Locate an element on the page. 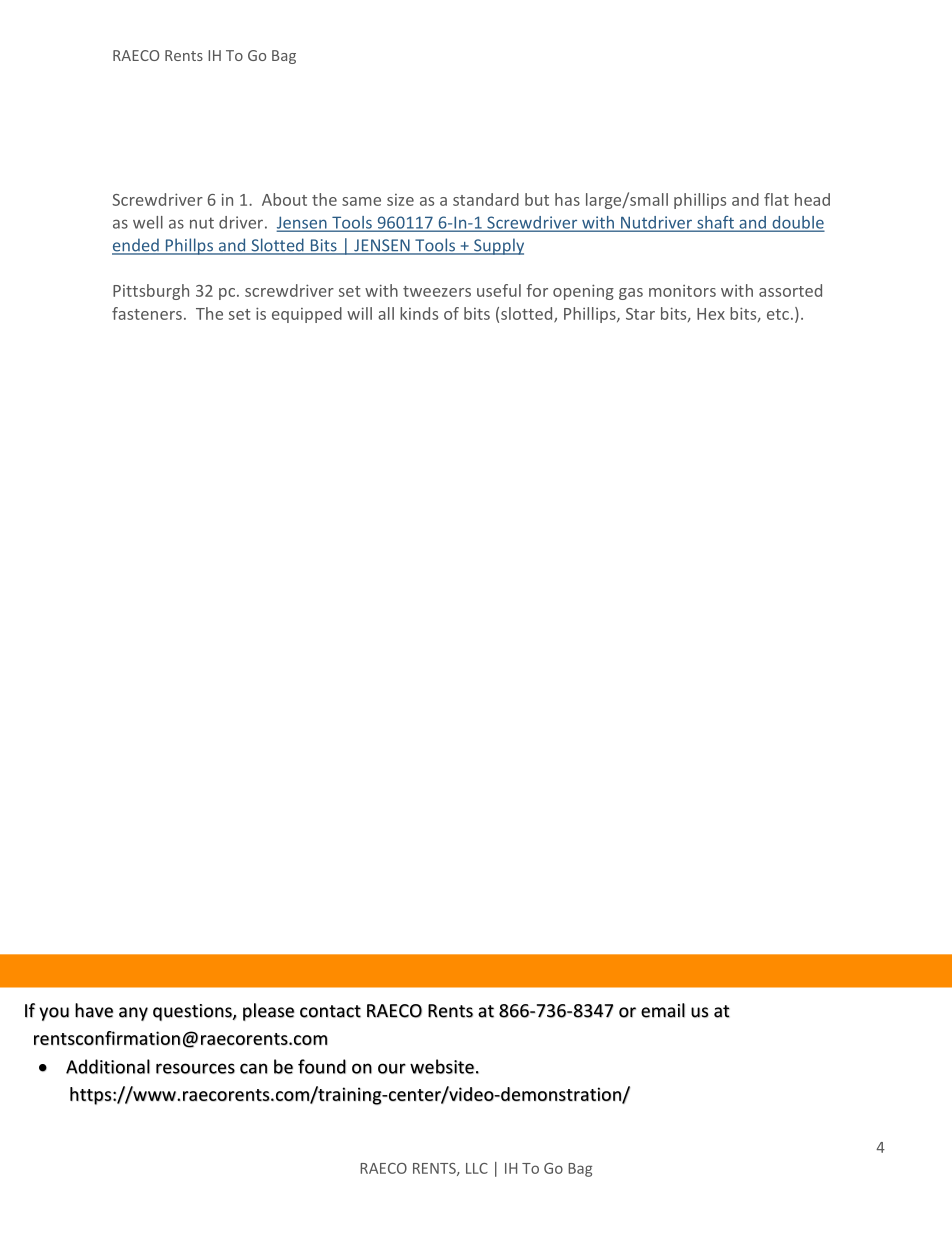 This page has height=1233, width=952. please is located at coordinates (268, 1012).
